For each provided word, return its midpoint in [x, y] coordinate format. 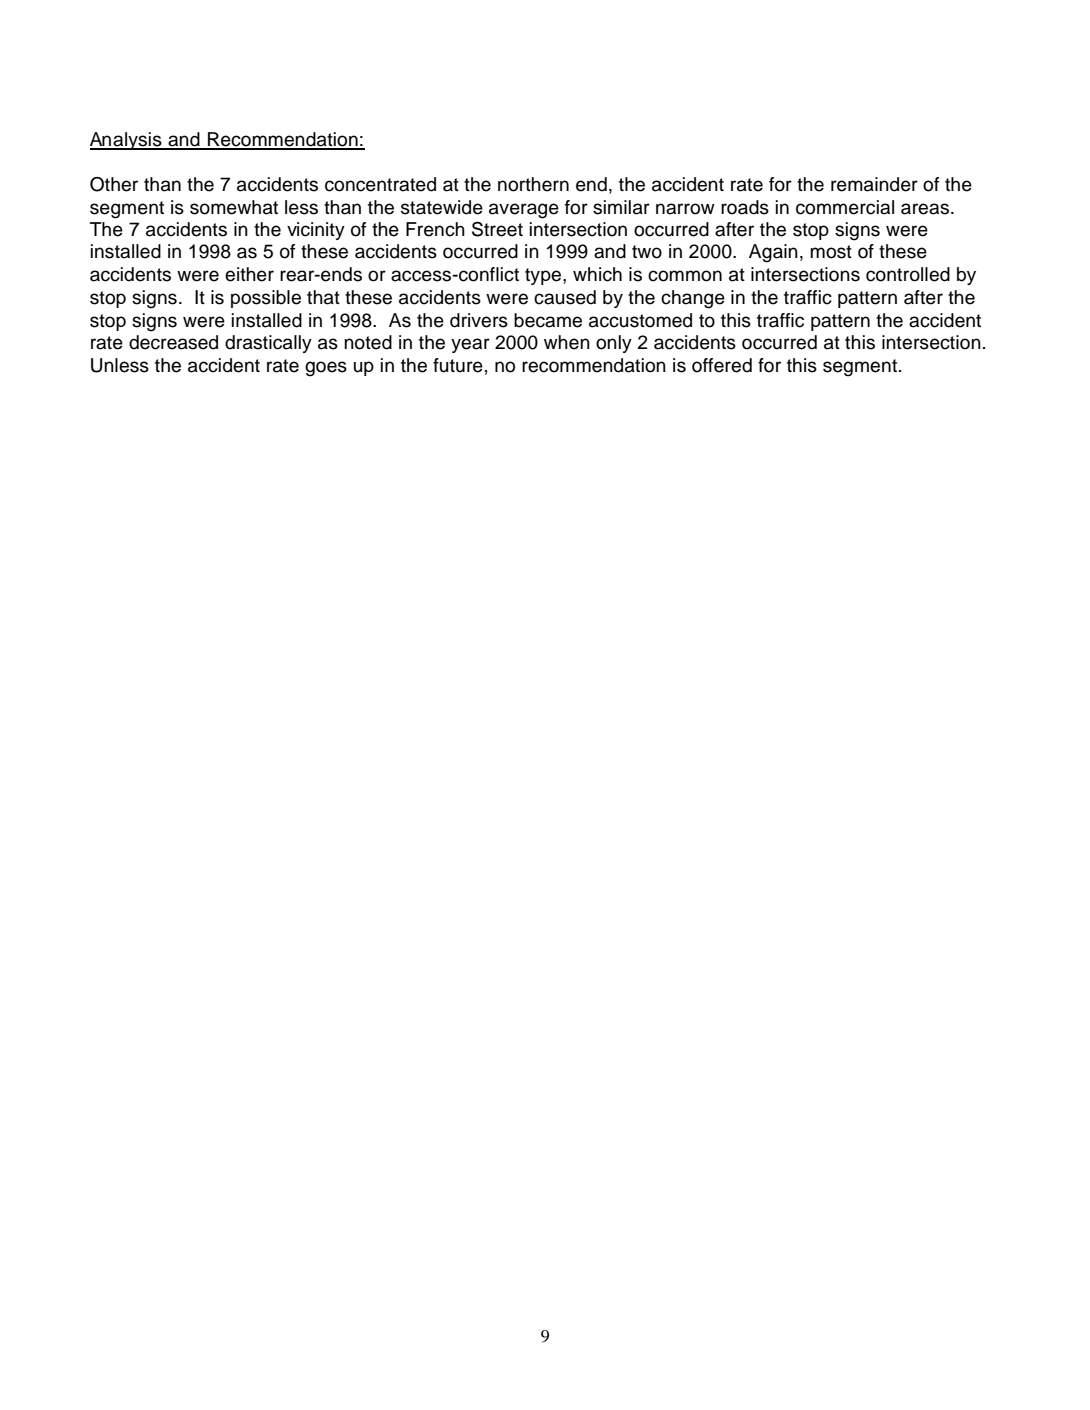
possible [266, 299]
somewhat [234, 207]
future [458, 365]
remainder [874, 184]
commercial [845, 207]
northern [533, 184]
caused [565, 297]
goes [326, 369]
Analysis [127, 141]
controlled [908, 274]
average [524, 211]
